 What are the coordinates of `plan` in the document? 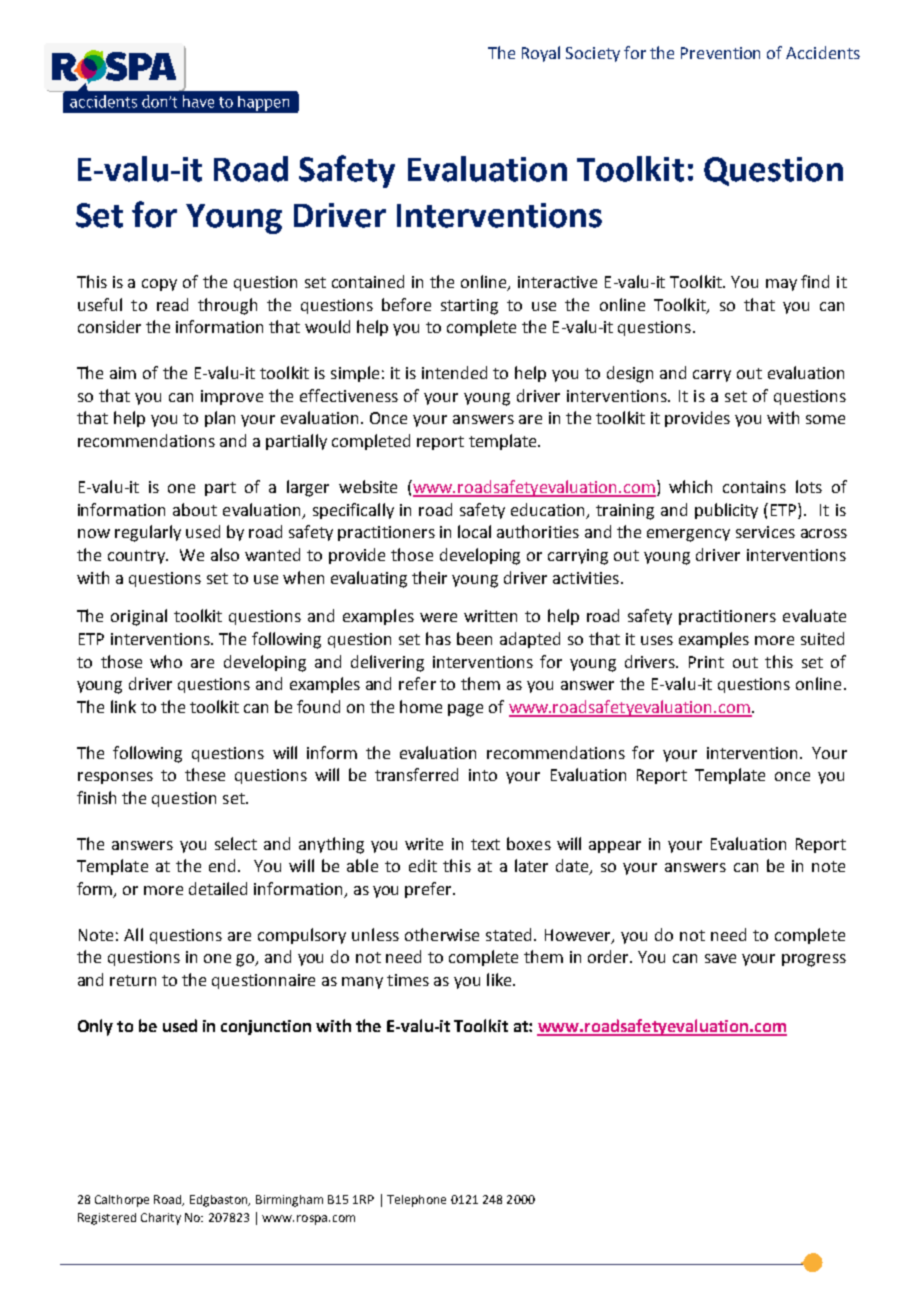 It's located at (220, 419).
